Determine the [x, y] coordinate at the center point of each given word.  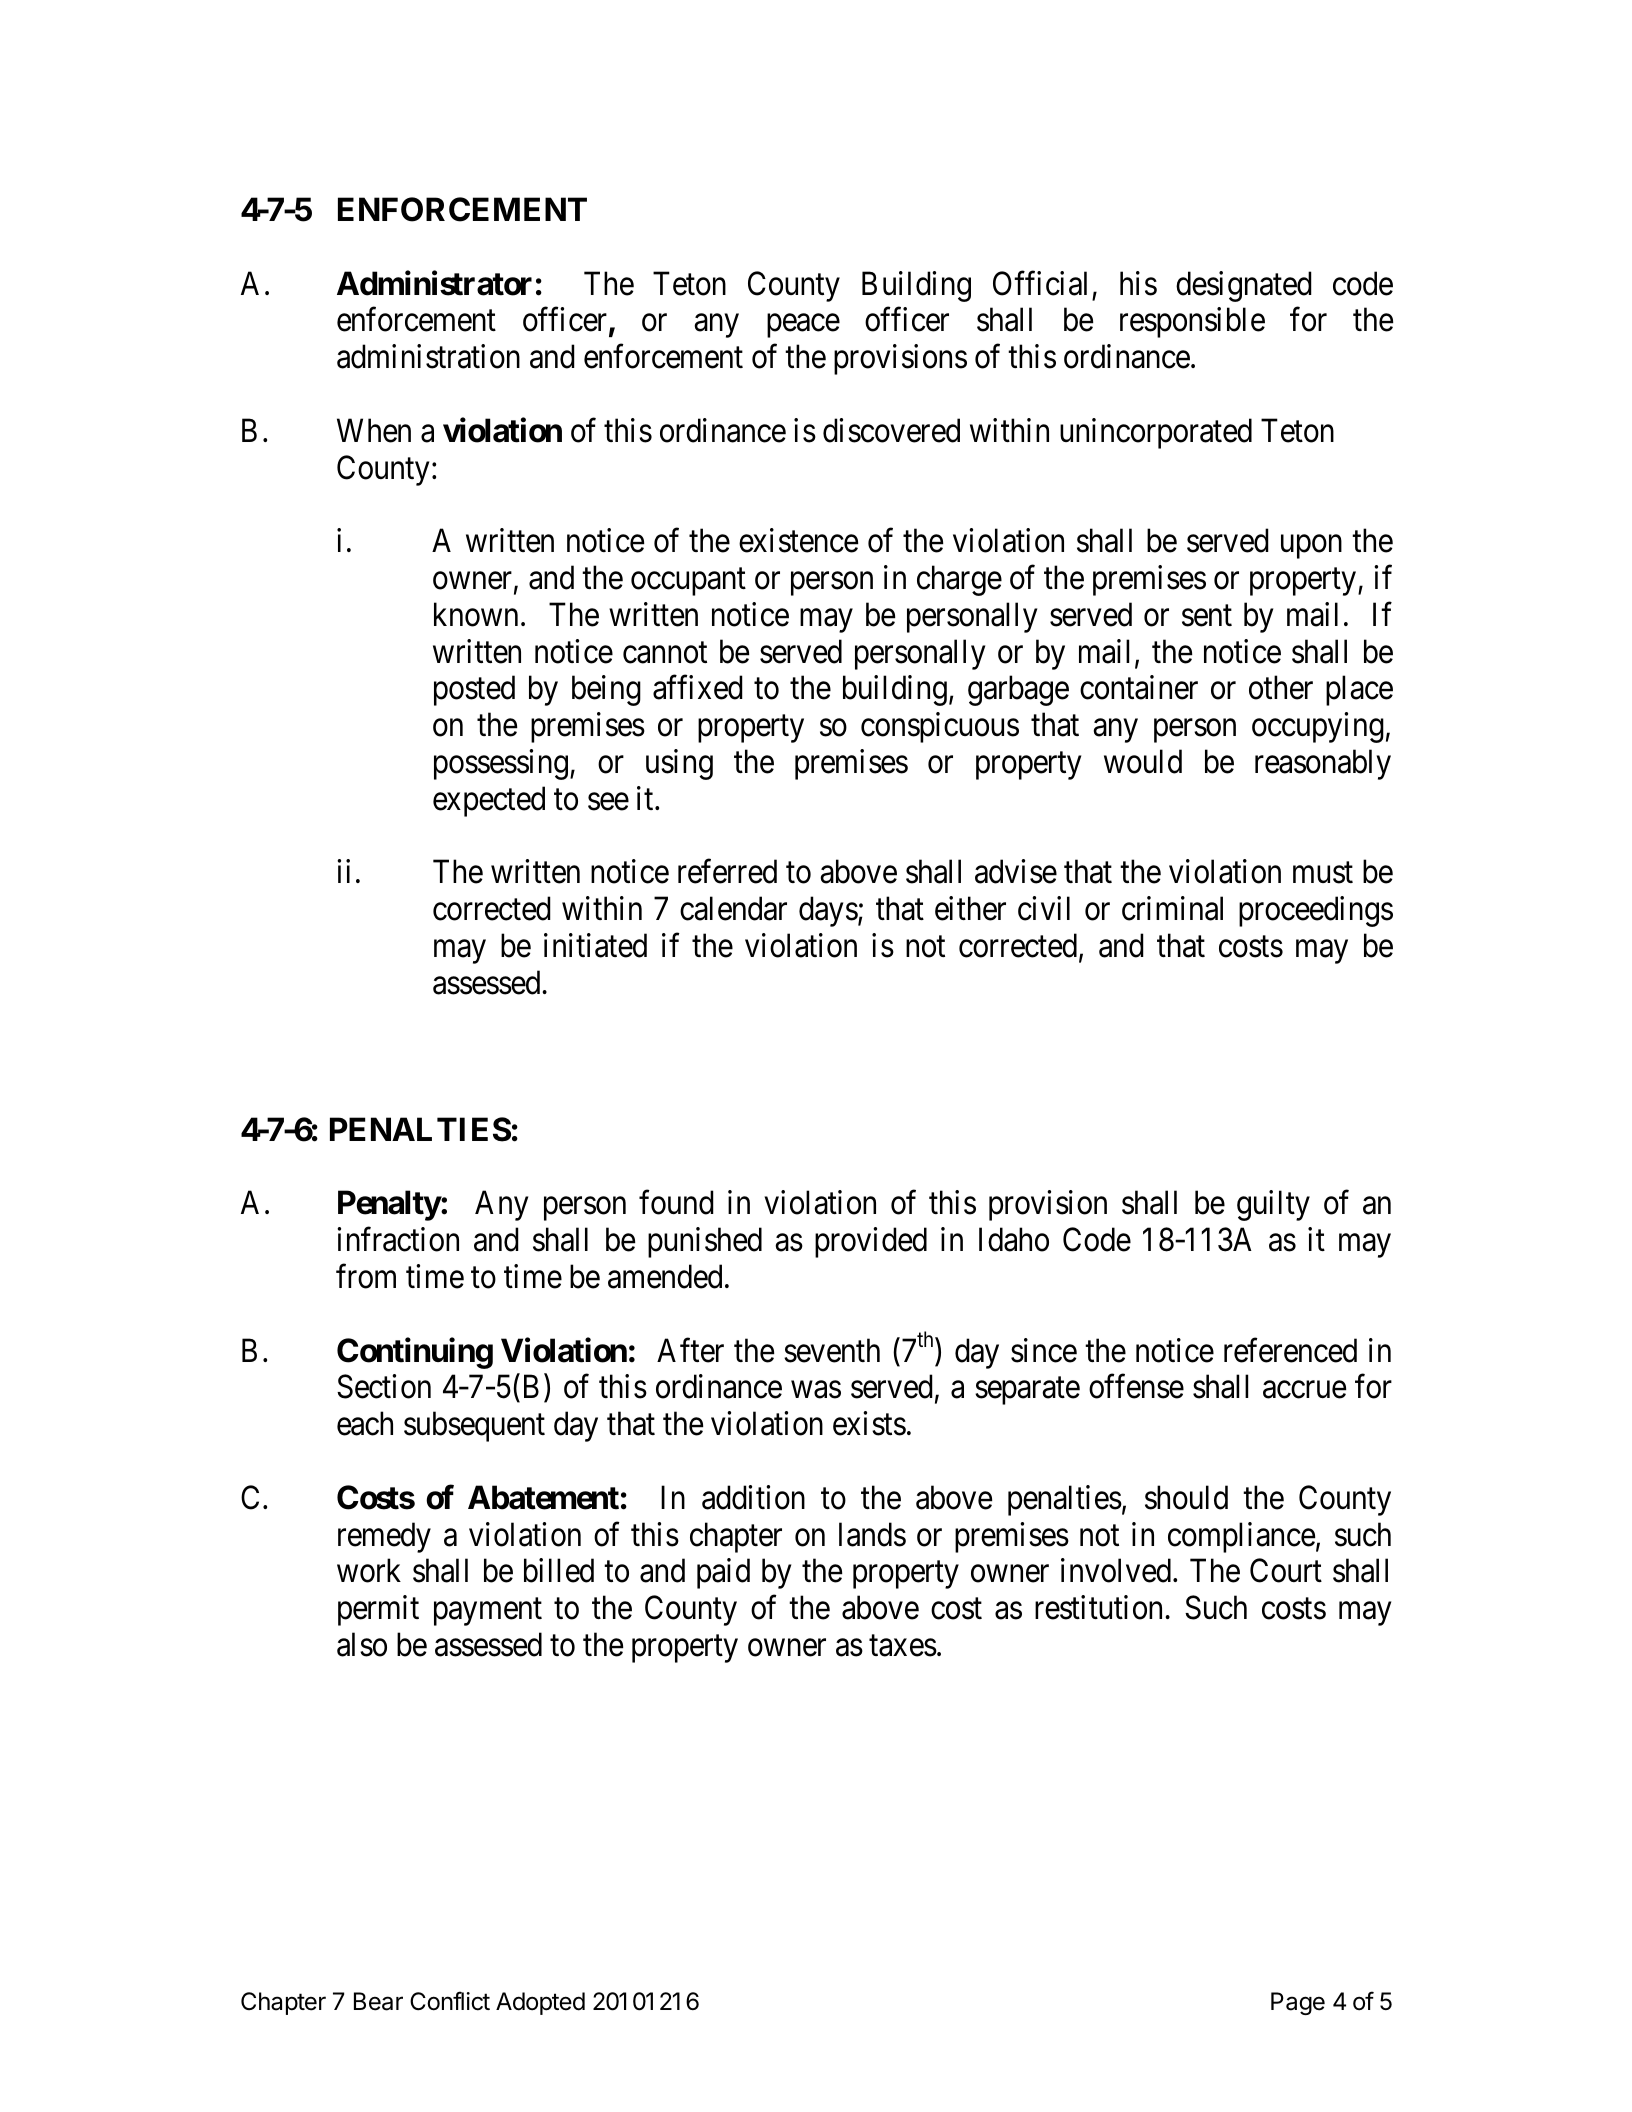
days [828, 911]
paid [723, 1574]
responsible [1192, 323]
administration [428, 356]
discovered [891, 430]
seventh [832, 1350]
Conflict [450, 2001]
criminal [1172, 908]
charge [959, 580]
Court [1286, 1571]
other [1281, 688]
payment [488, 1612]
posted [474, 691]
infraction [398, 1239]
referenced [1290, 1350]
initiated [595, 945]
